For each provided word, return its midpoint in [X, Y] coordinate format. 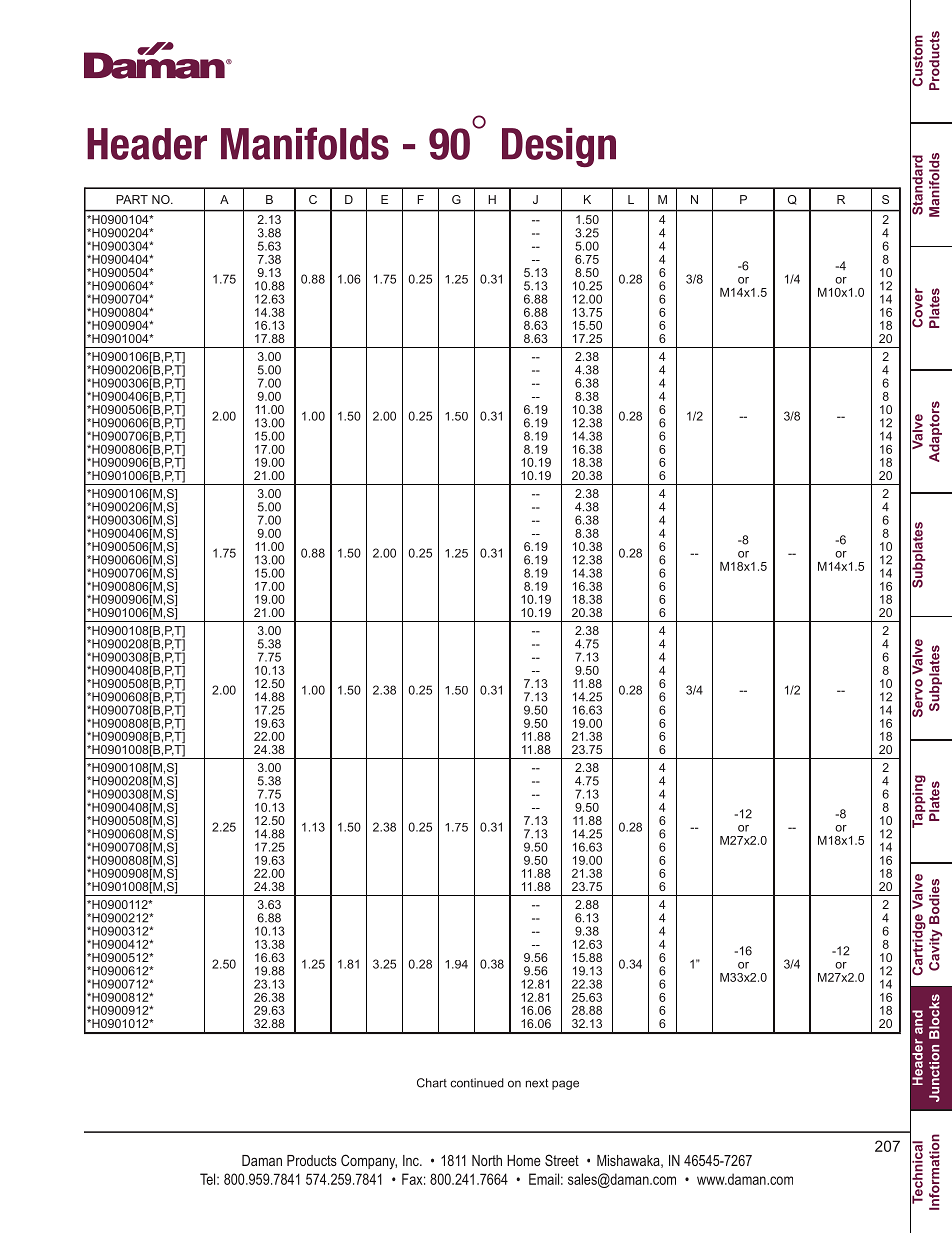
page [565, 1085]
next [537, 1083]
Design [559, 147]
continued [477, 1083]
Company [369, 1161]
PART [132, 199]
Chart [432, 1083]
